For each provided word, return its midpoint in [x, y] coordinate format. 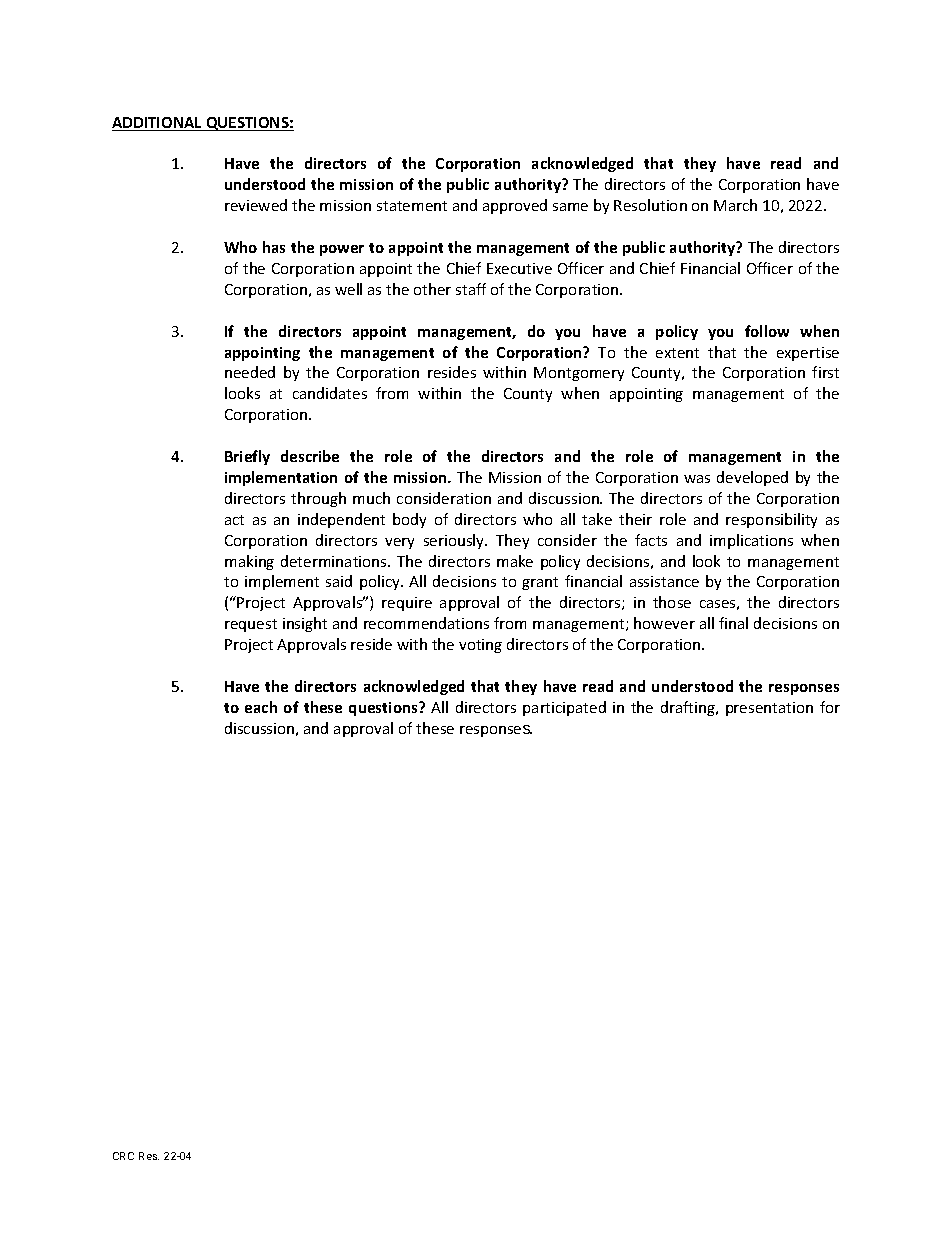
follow [767, 331]
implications [751, 541]
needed [250, 372]
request [251, 625]
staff [471, 289]
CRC [123, 1156]
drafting [689, 708]
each [261, 707]
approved [515, 206]
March [735, 205]
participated [564, 708]
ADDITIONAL [158, 124]
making [249, 562]
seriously [455, 541]
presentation [769, 709]
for [830, 707]
